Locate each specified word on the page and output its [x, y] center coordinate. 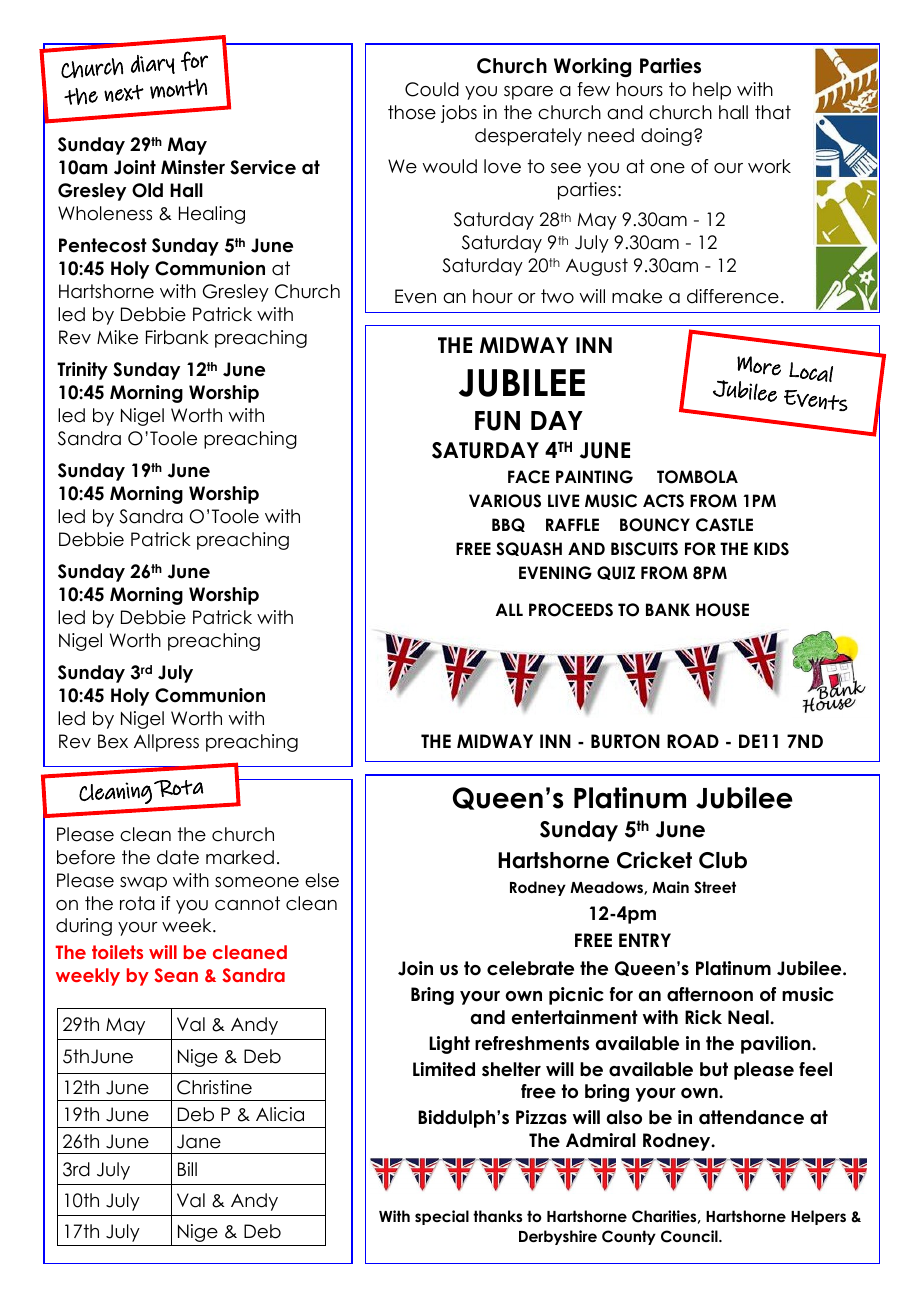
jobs [459, 114]
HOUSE [722, 610]
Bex [113, 741]
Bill [187, 1169]
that [773, 112]
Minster [193, 167]
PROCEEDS [571, 610]
